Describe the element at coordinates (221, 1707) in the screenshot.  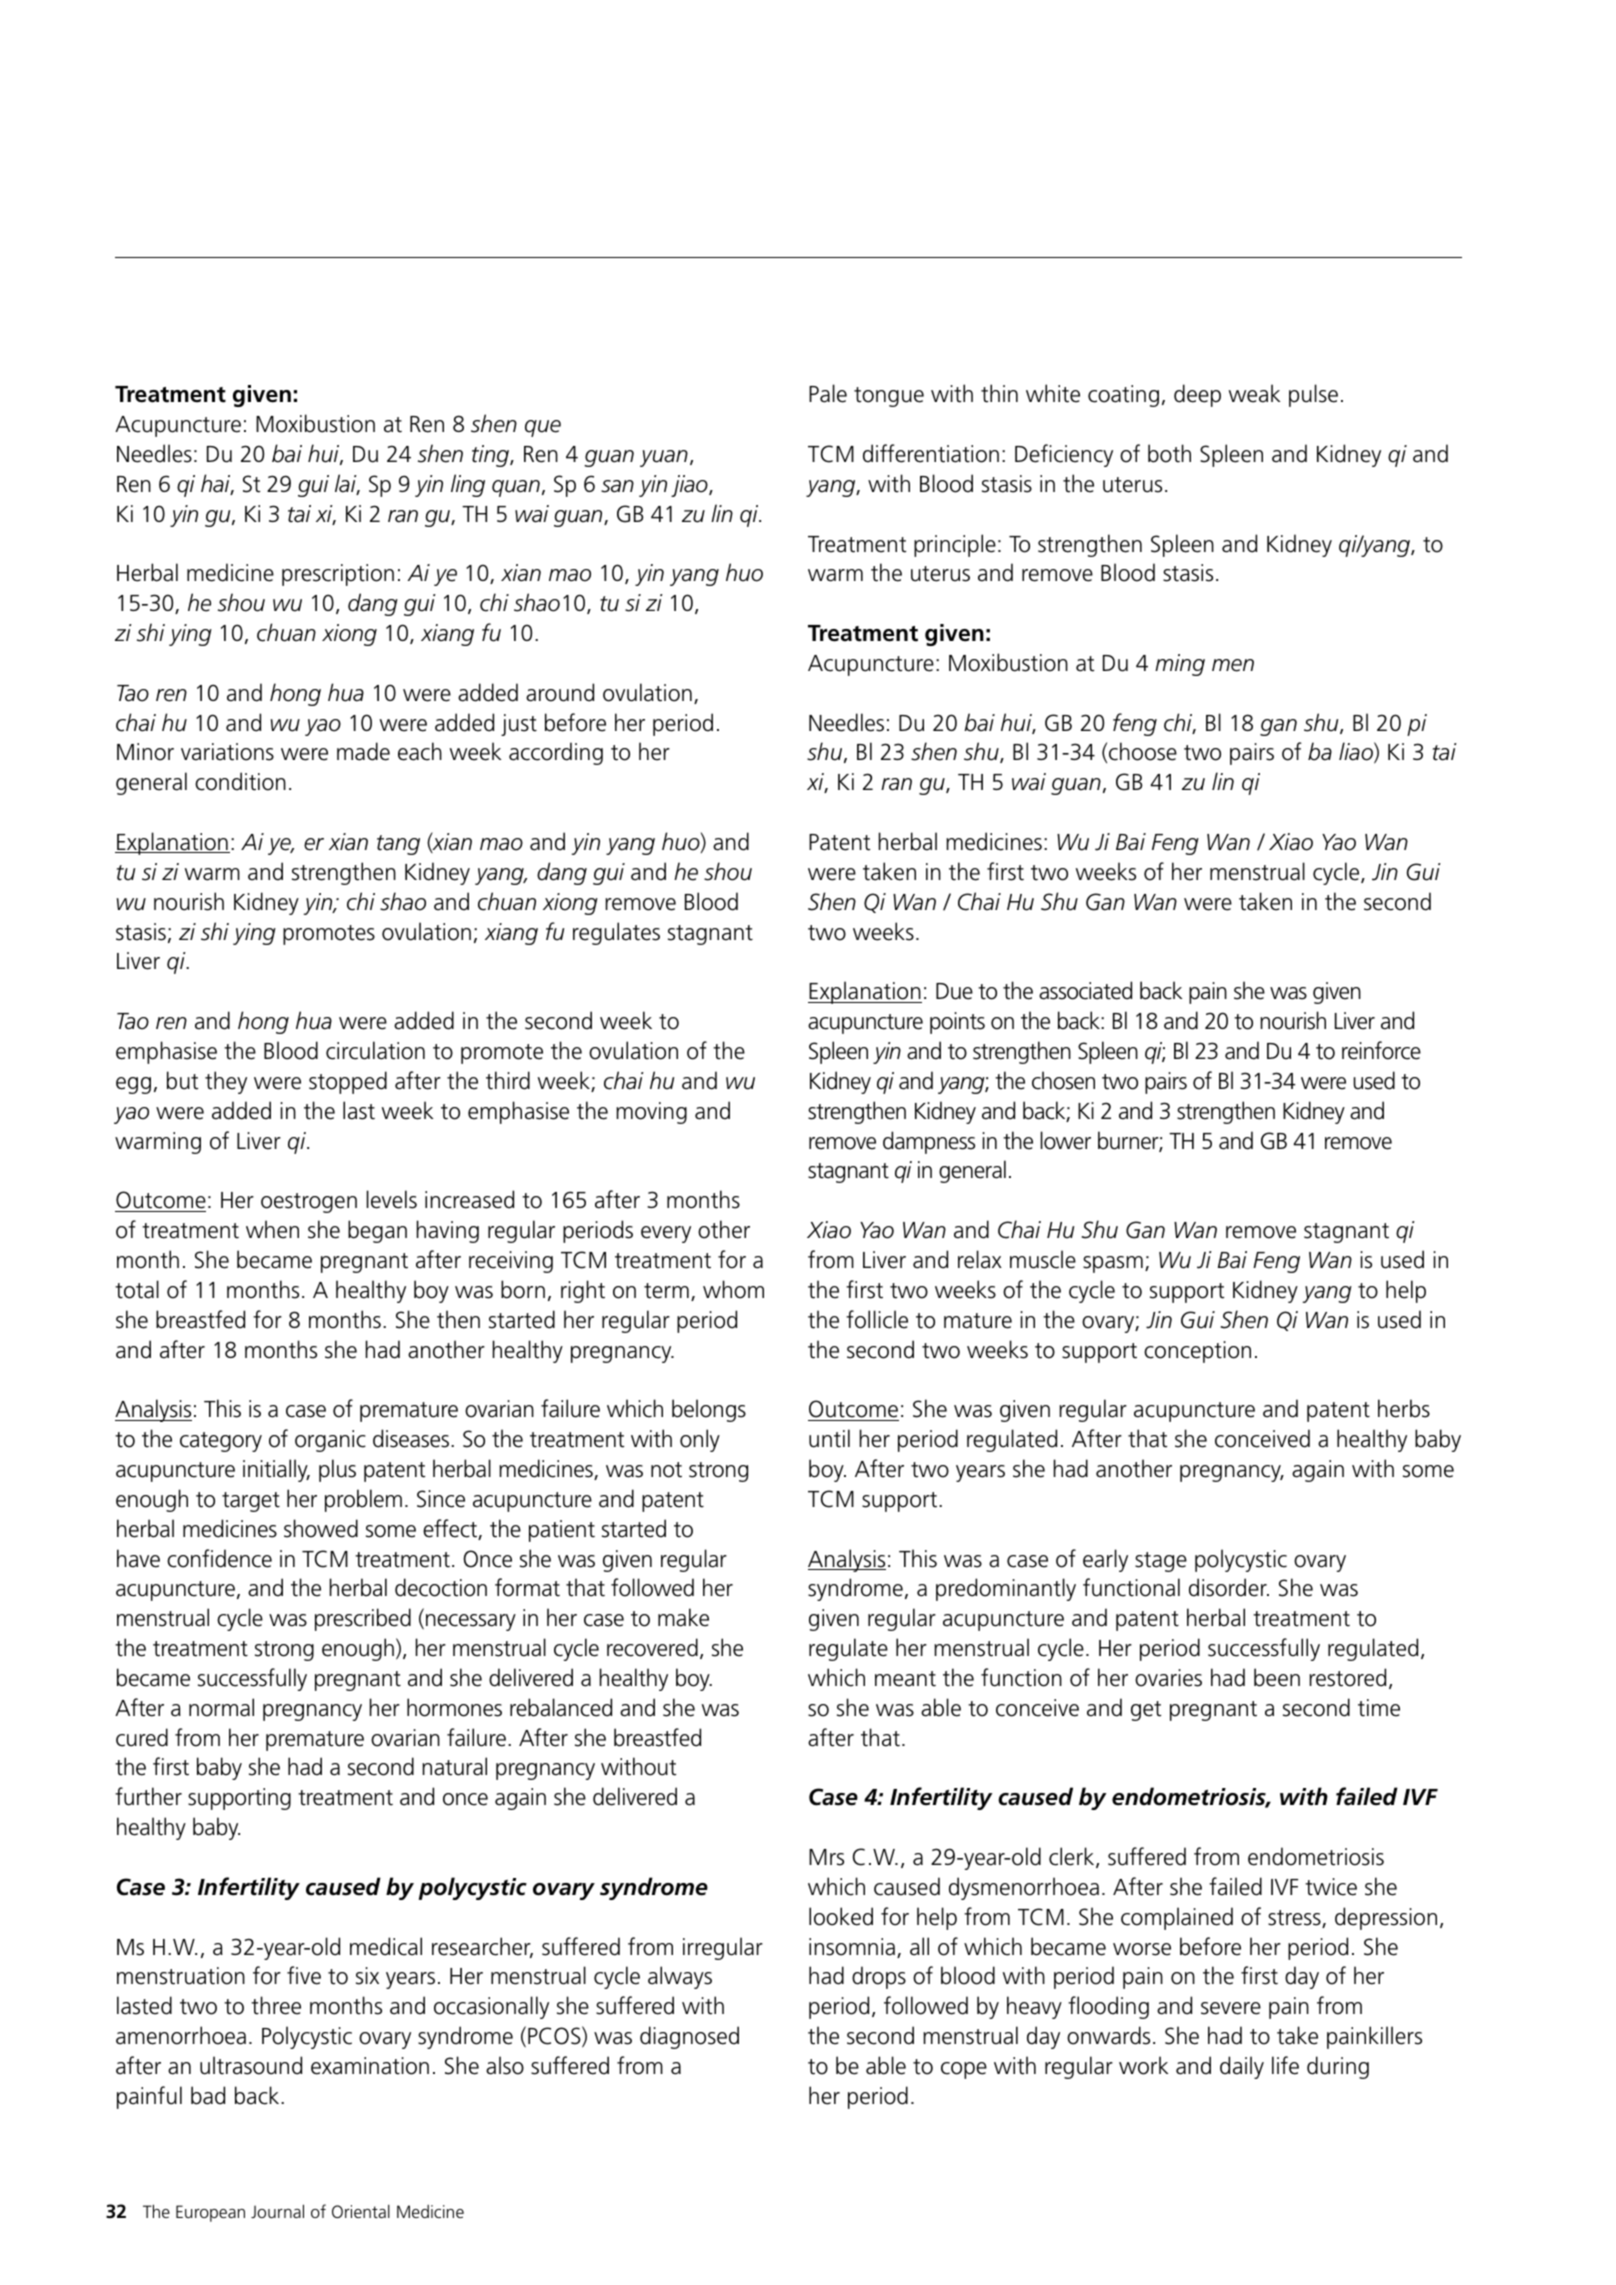
I see `normal` at that location.
